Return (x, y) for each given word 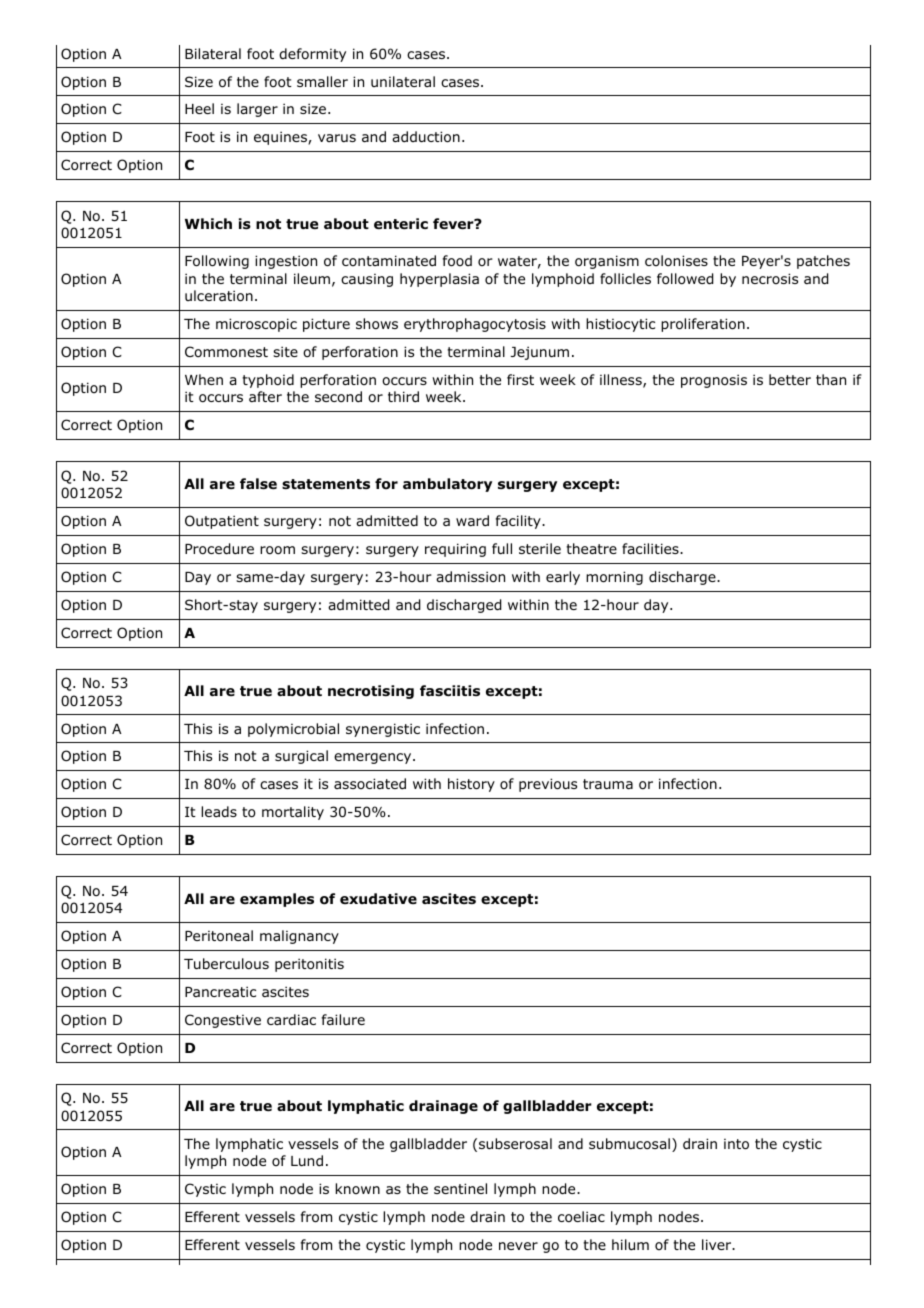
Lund (307, 1160)
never (518, 1246)
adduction (426, 137)
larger (257, 110)
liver (717, 1244)
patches (823, 262)
